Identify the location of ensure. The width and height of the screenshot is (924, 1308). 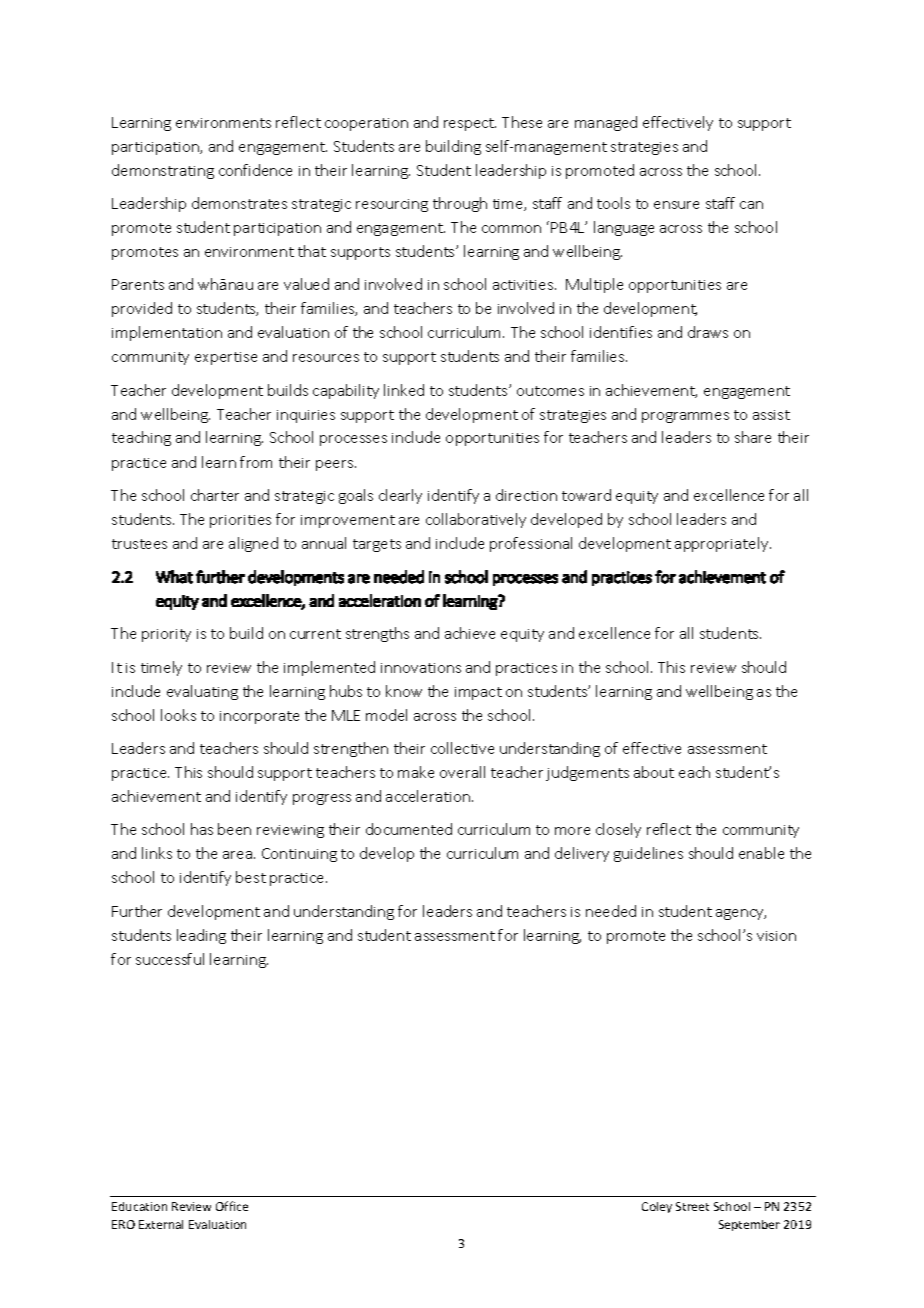
(676, 205).
